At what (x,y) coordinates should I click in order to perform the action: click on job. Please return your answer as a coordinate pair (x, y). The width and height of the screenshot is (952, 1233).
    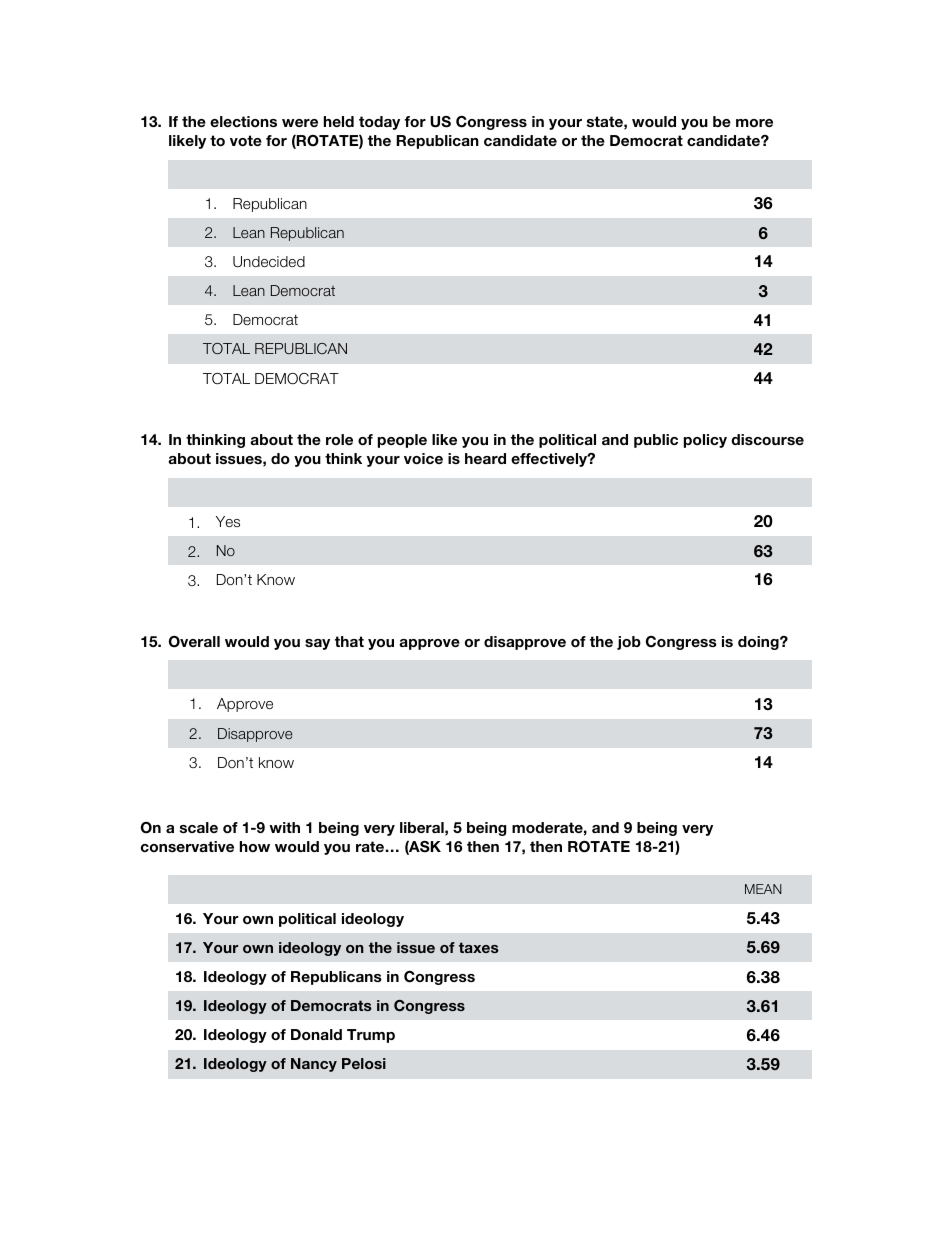
    Looking at the image, I should click on (629, 643).
